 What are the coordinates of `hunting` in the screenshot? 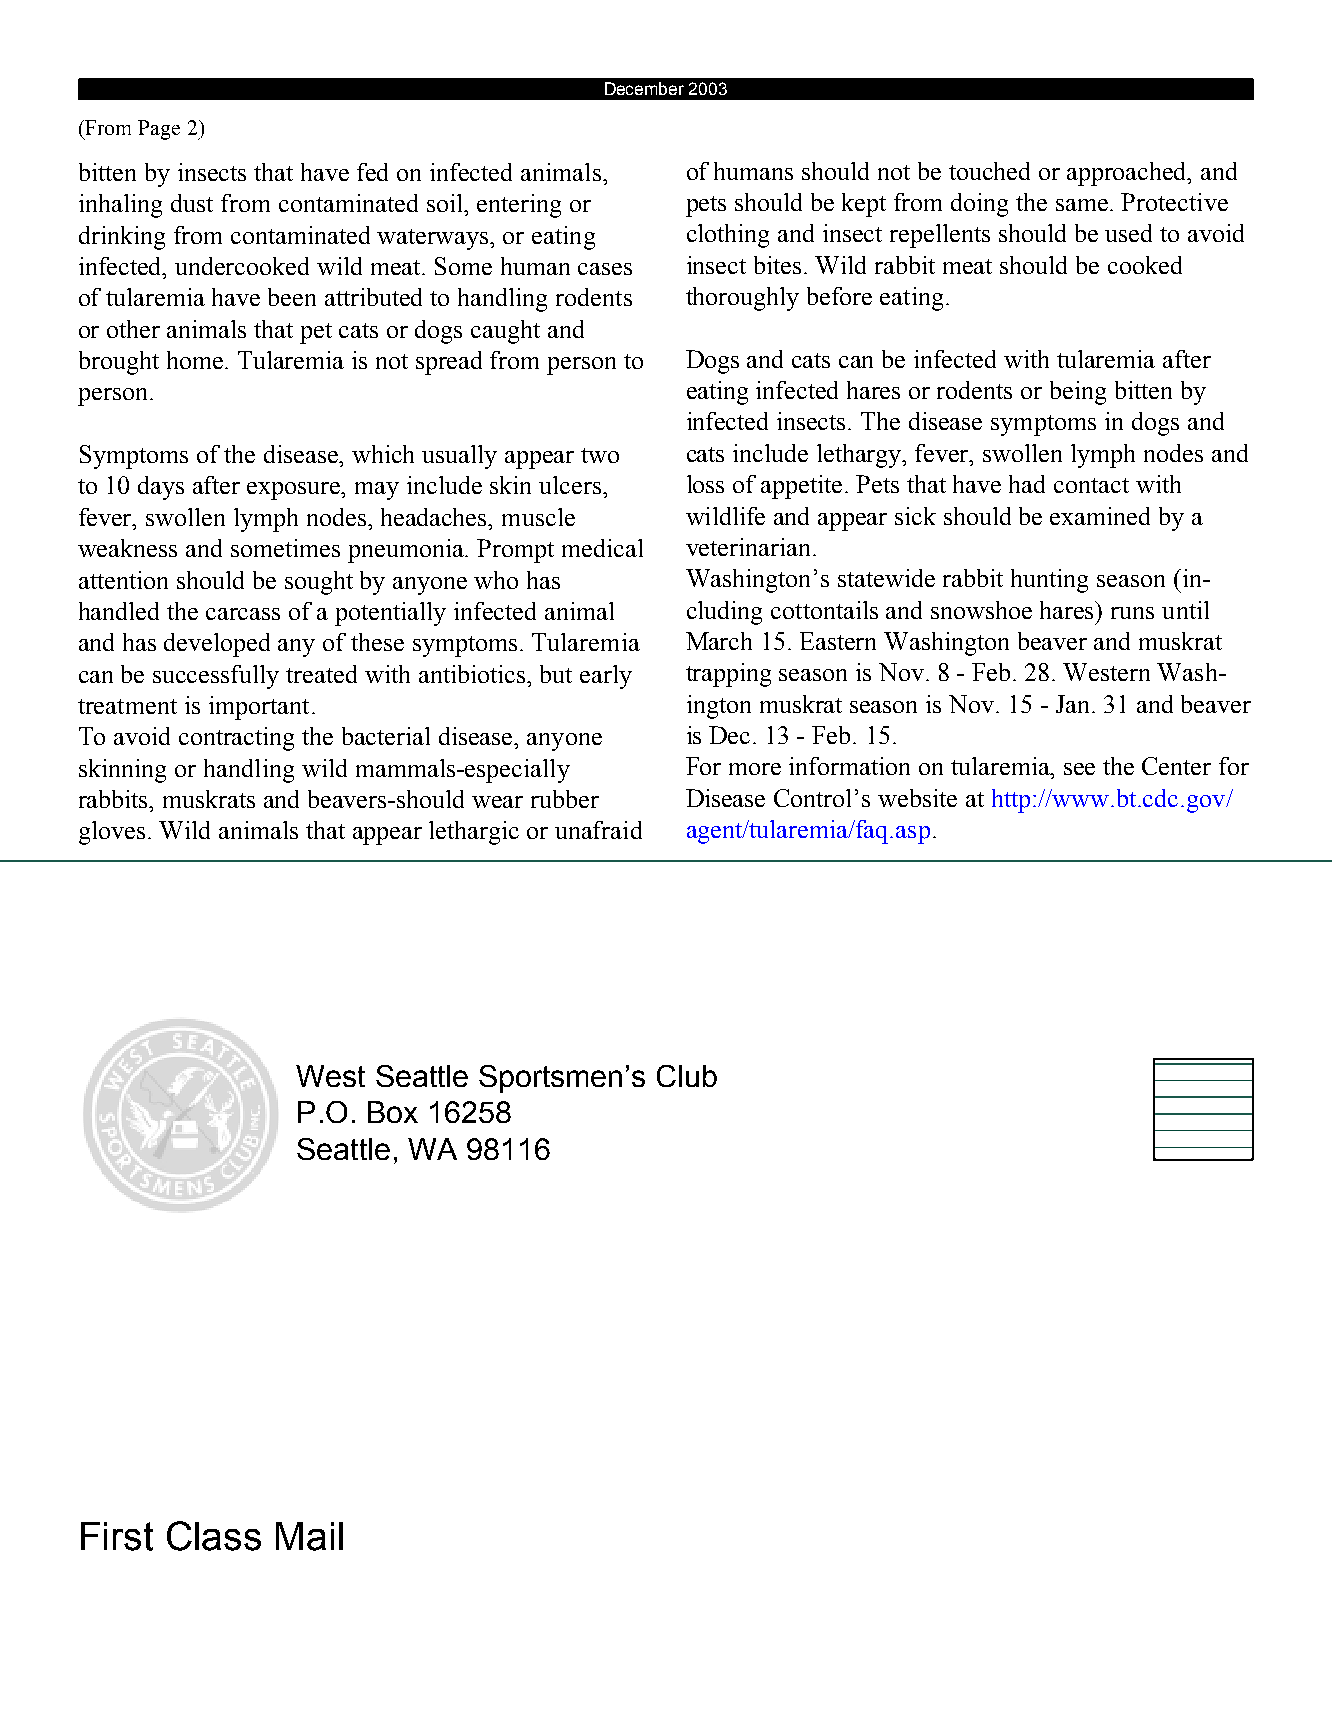 It's located at (1049, 581).
